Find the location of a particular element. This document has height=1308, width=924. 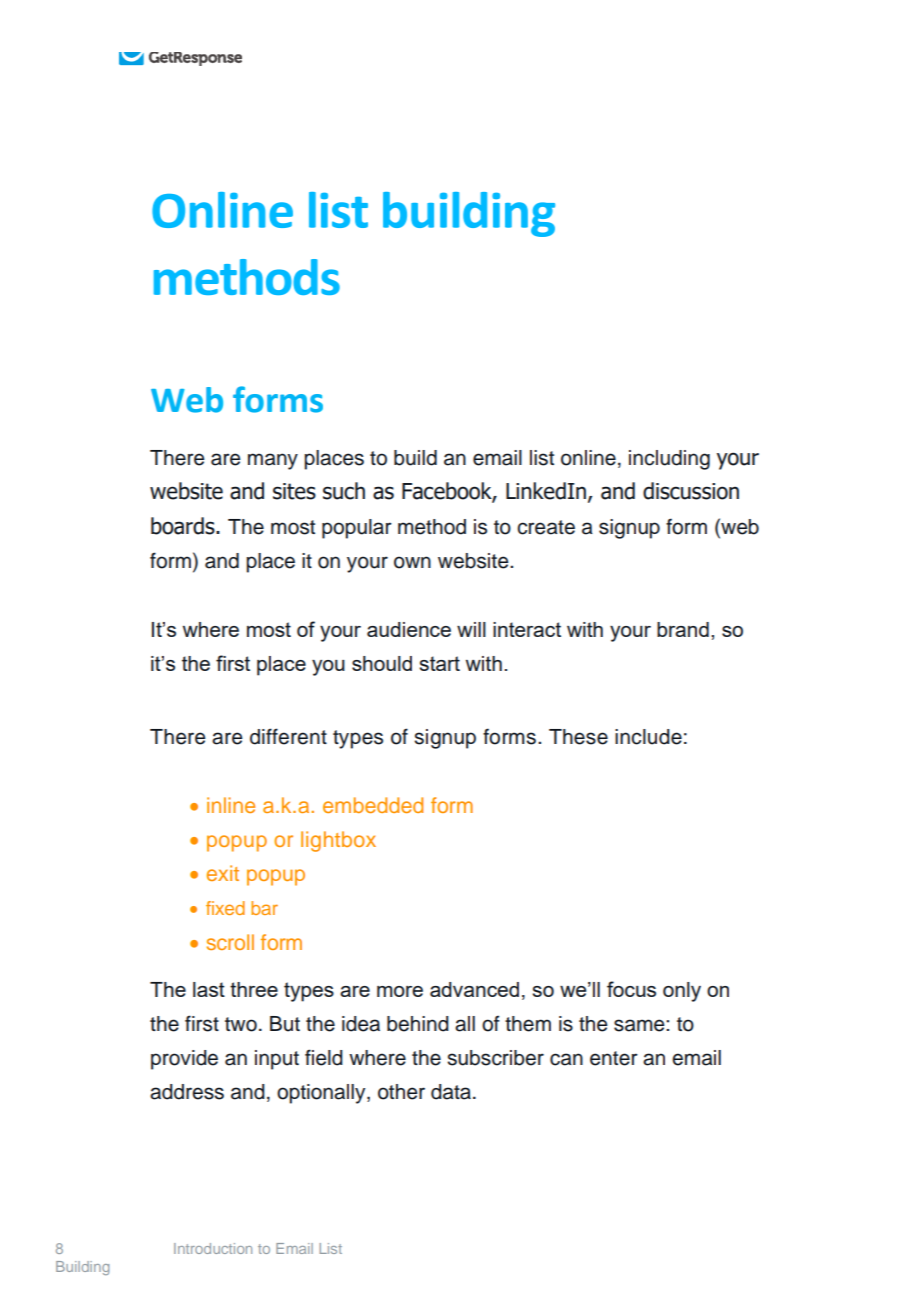

different is located at coordinates (288, 736).
